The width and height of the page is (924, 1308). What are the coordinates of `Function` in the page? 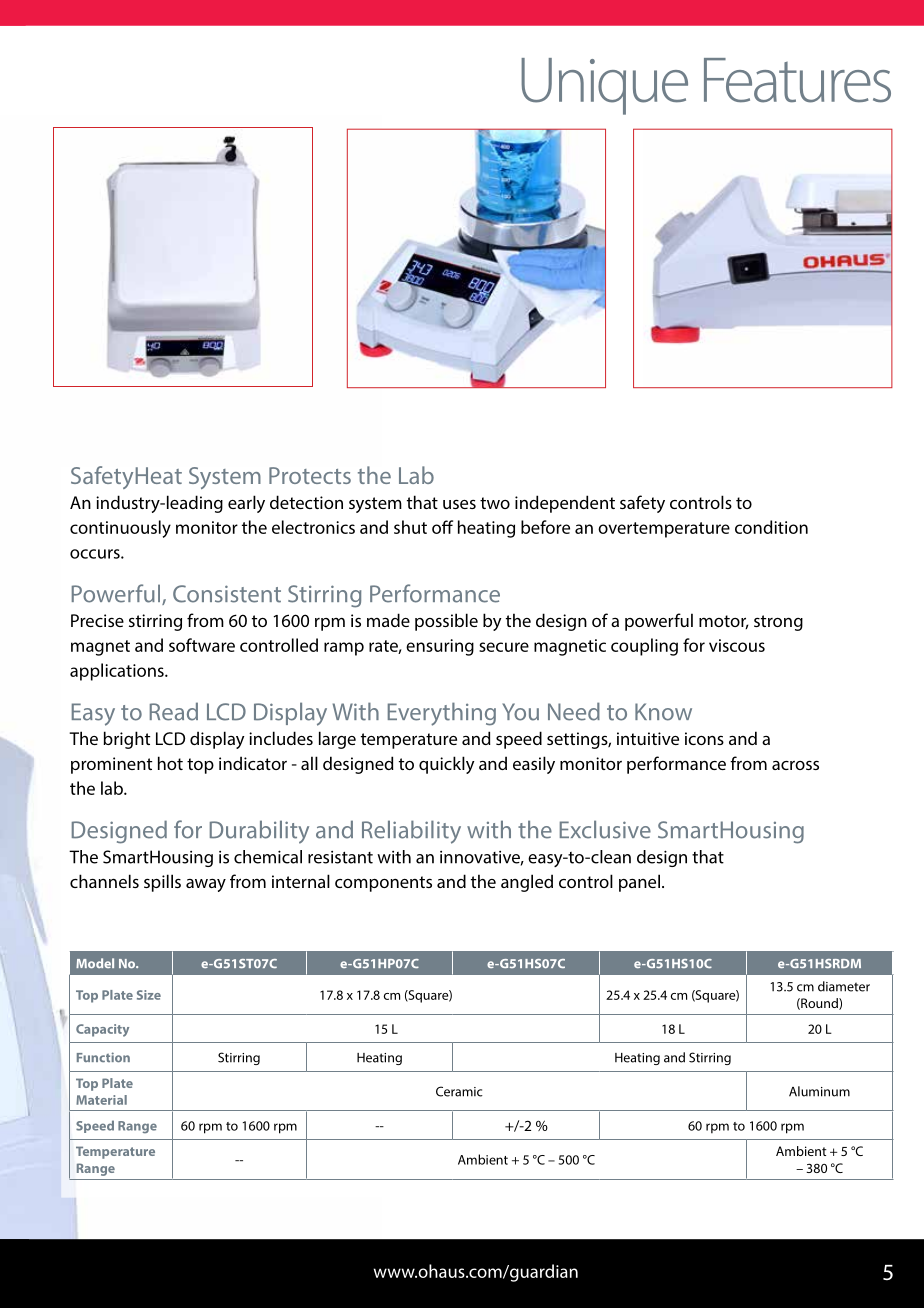 It's located at (103, 1057).
